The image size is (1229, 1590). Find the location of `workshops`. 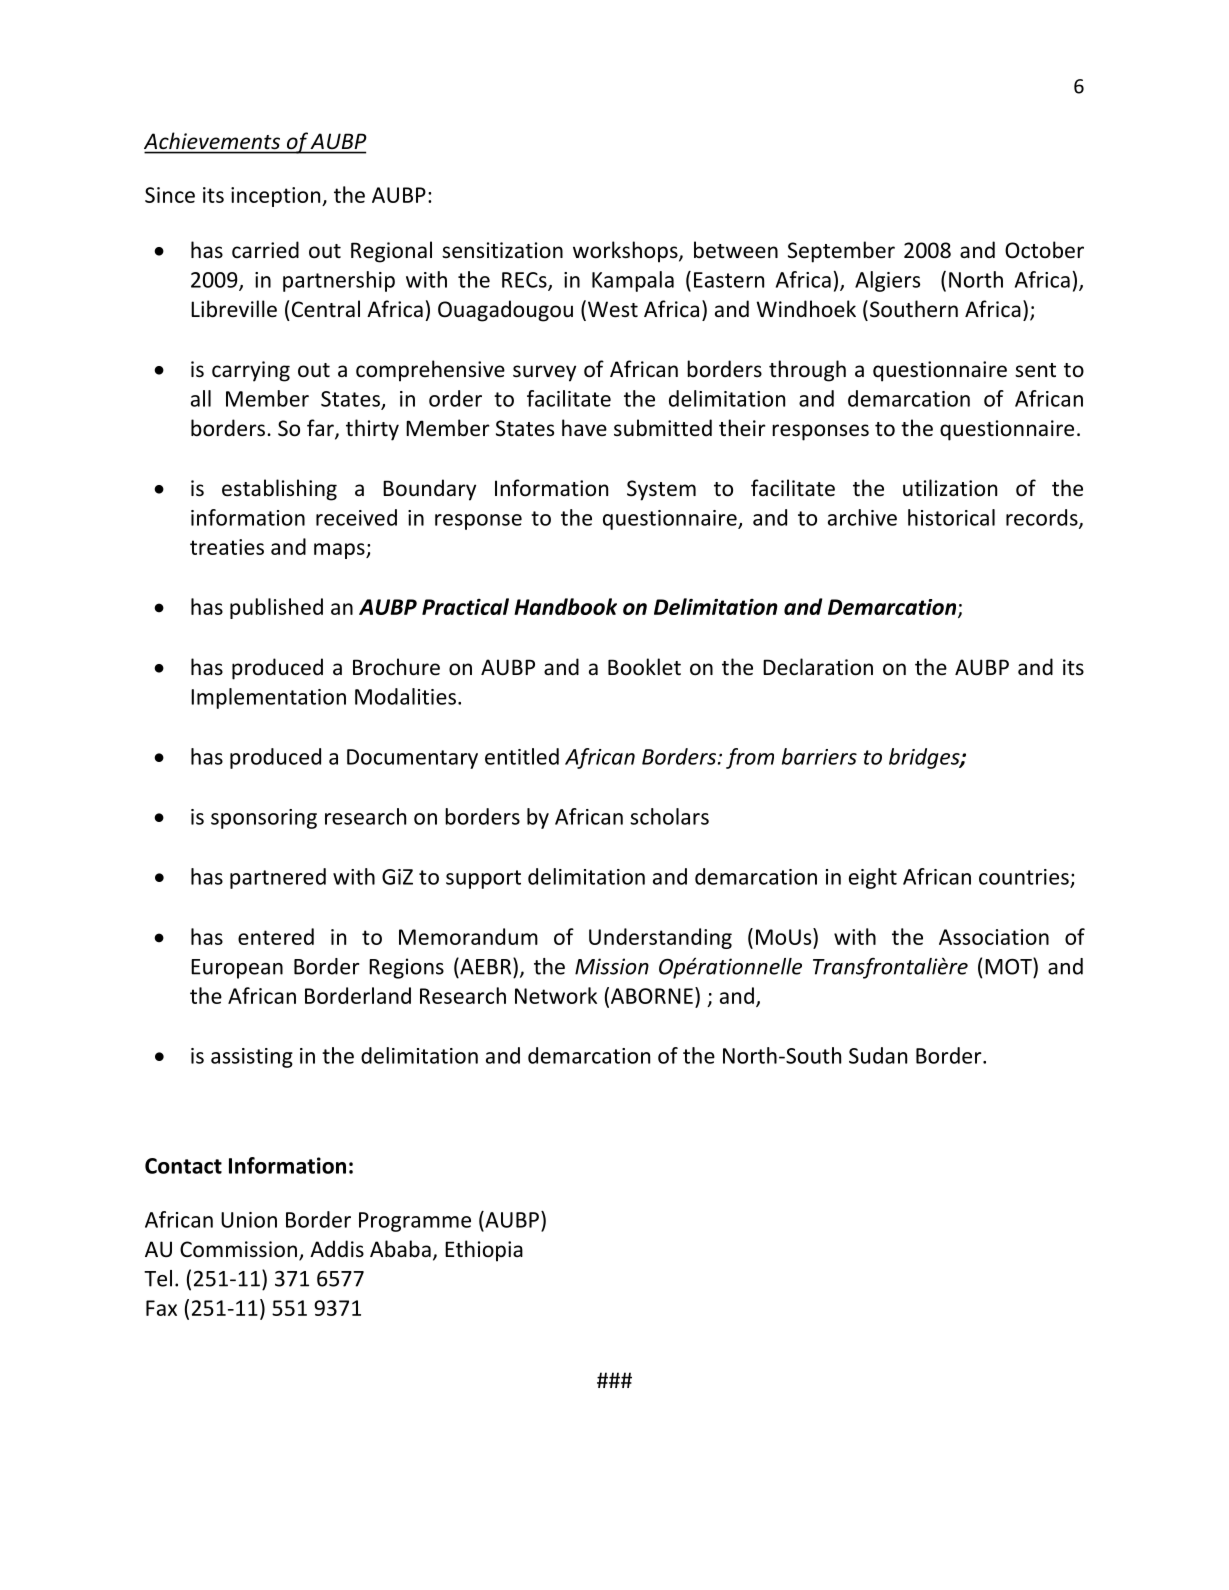

workshops is located at coordinates (626, 252).
